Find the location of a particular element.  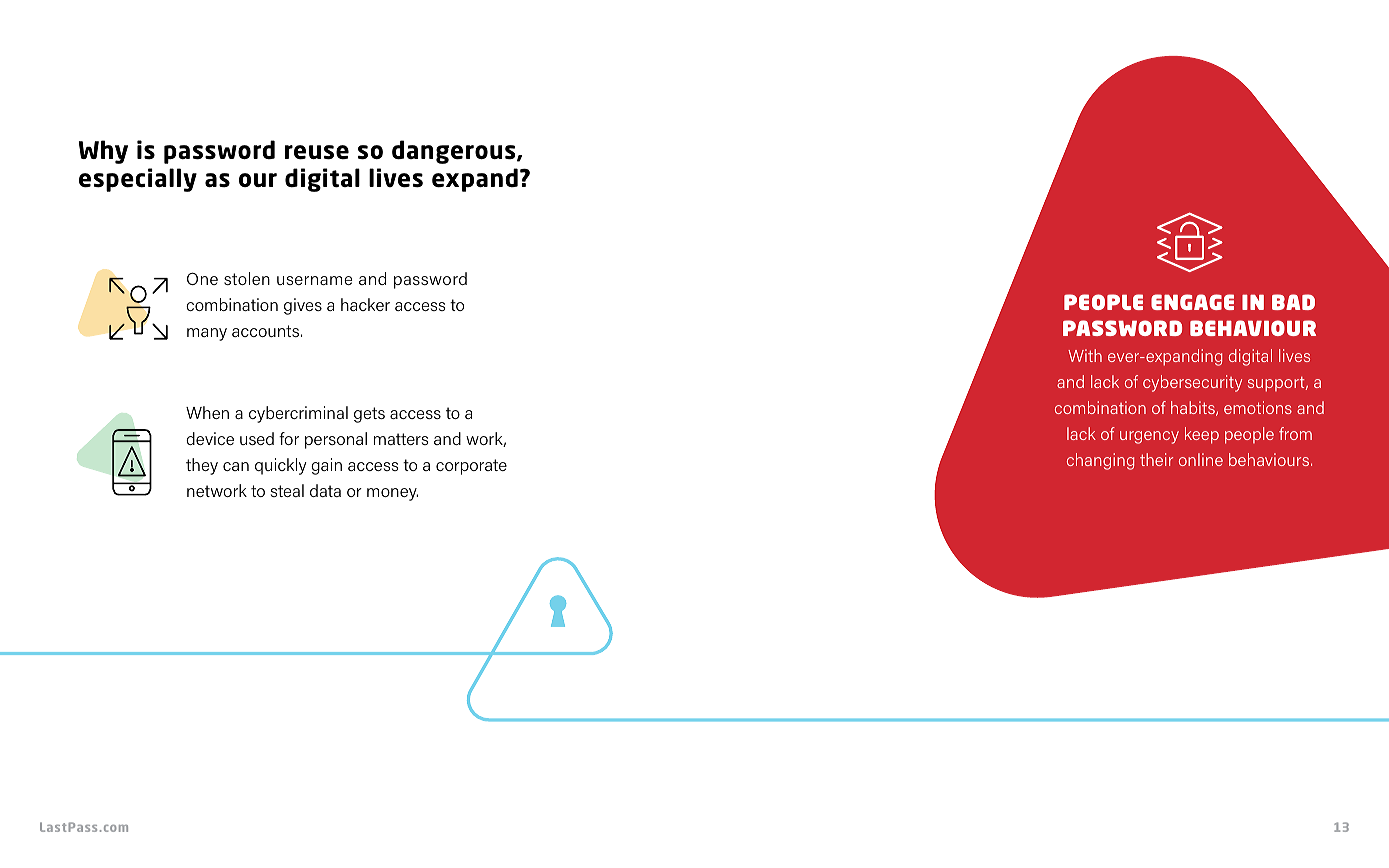

stolen is located at coordinates (247, 278).
